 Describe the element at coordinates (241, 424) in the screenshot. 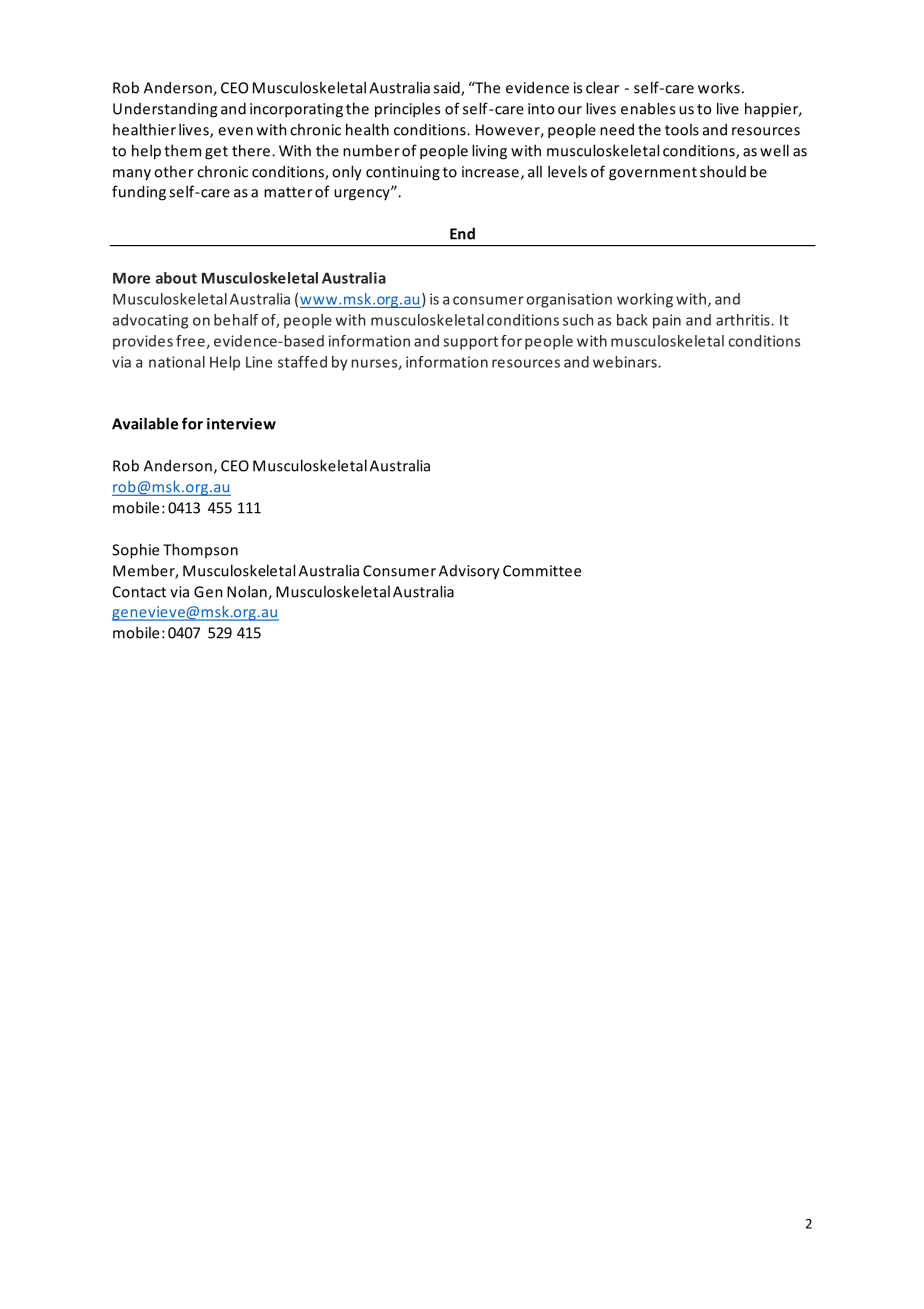

I see `interview` at that location.
